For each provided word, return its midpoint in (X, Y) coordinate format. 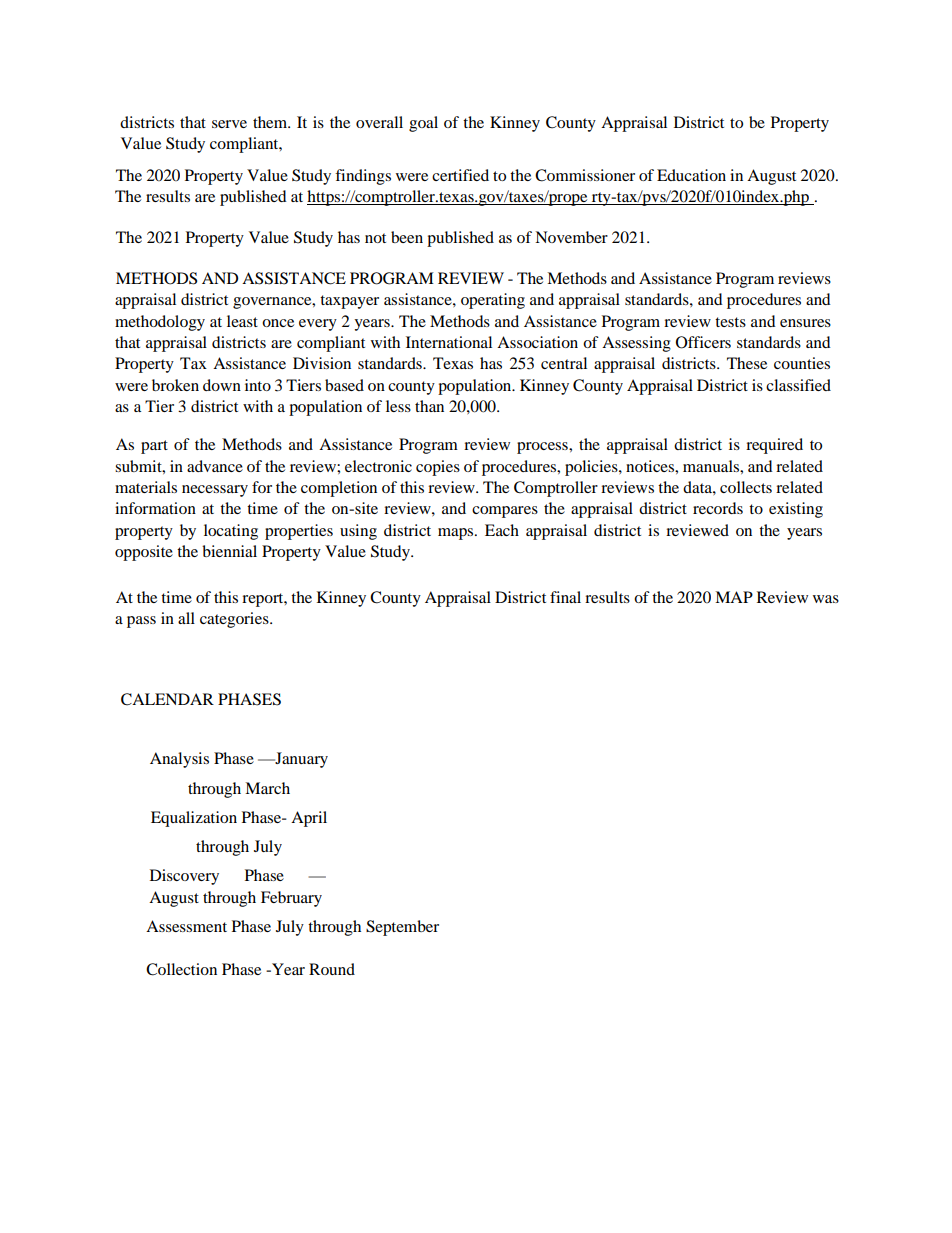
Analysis (179, 760)
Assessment (186, 926)
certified (460, 175)
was (826, 599)
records (718, 508)
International (449, 342)
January (300, 760)
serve (229, 124)
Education (691, 175)
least (242, 321)
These (747, 363)
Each (502, 530)
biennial (229, 551)
